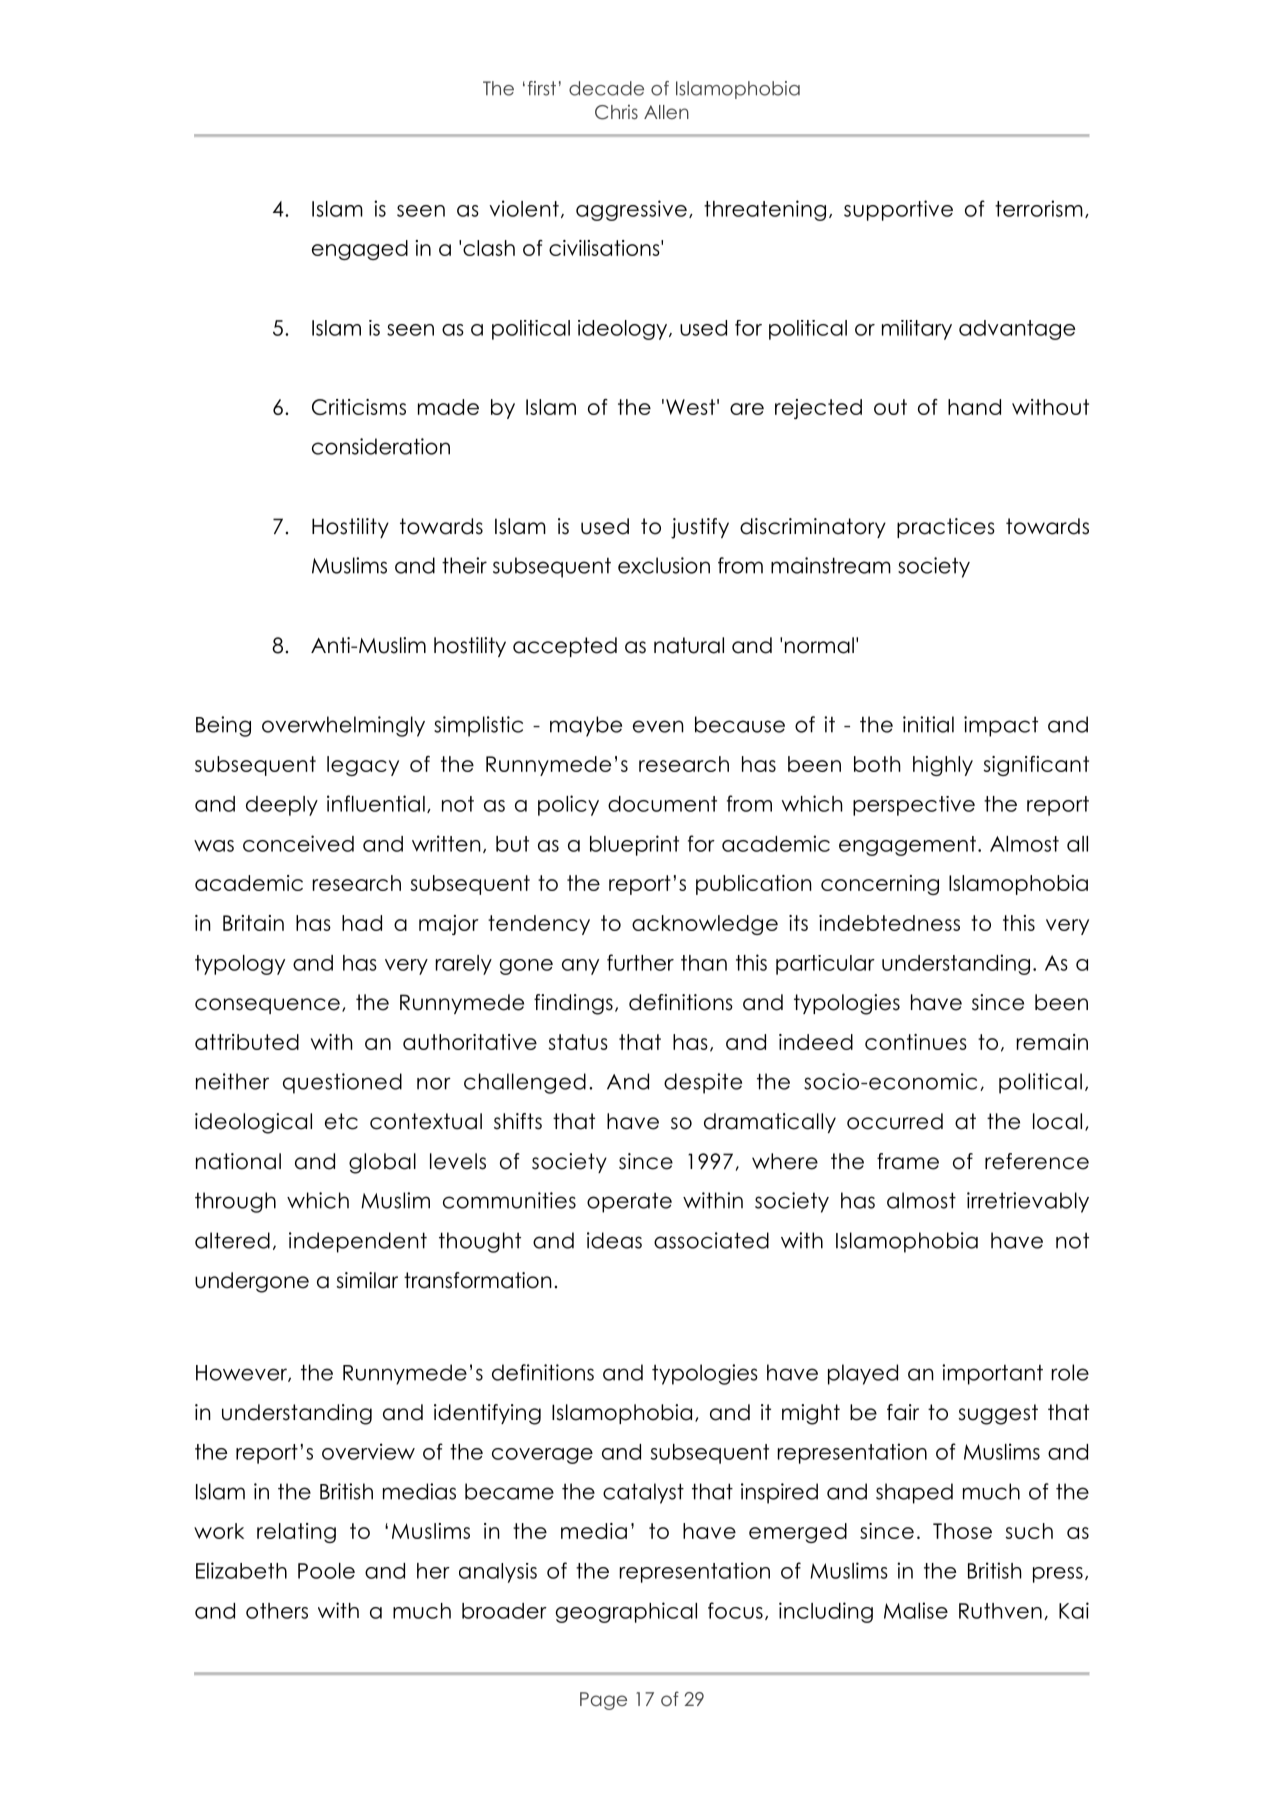 Image resolution: width=1284 pixels, height=1817 pixels. I want to click on ideas, so click(614, 1240).
